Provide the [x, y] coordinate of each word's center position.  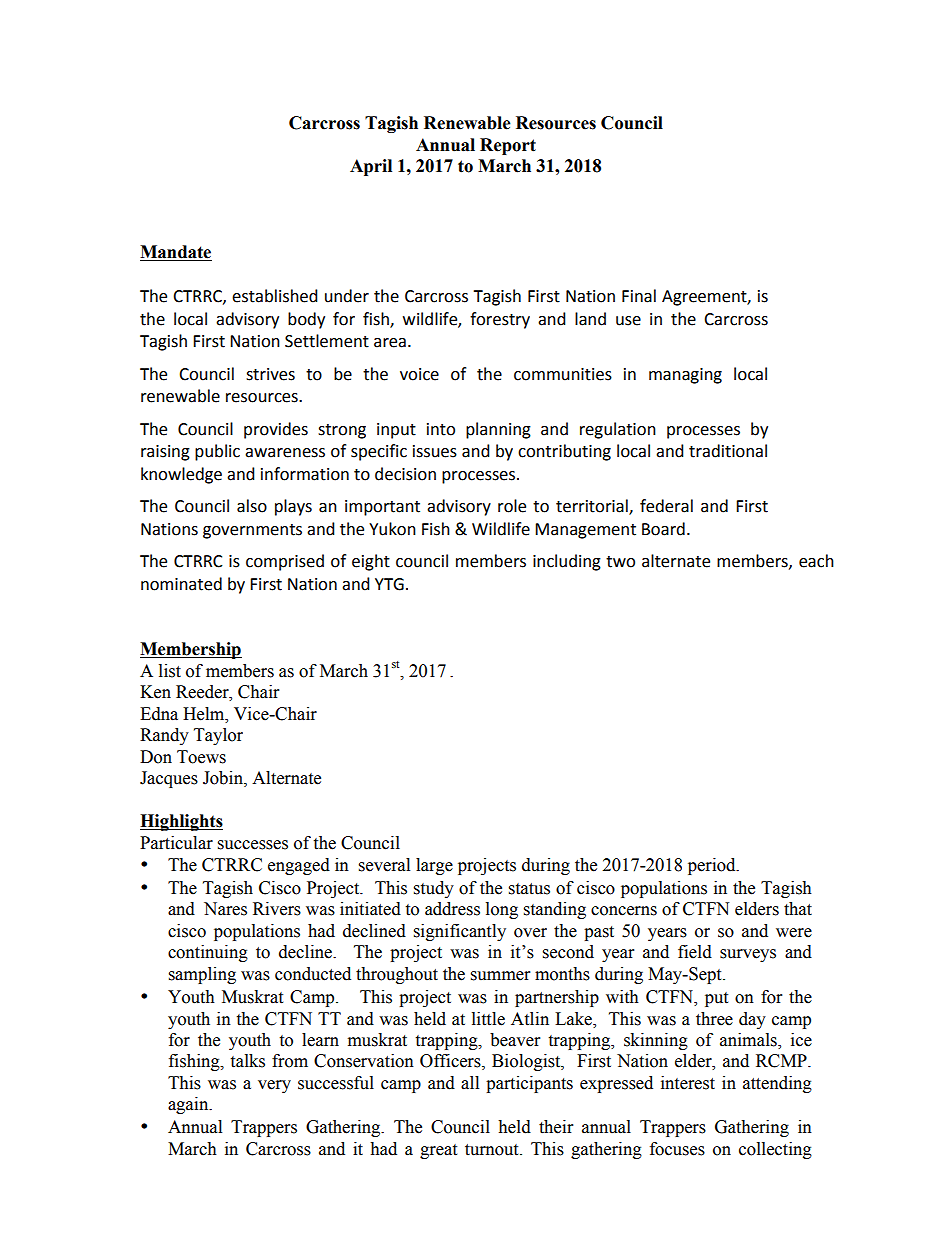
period [713, 866]
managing [685, 376]
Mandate [176, 253]
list [170, 671]
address [452, 909]
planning [498, 430]
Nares [225, 909]
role [512, 506]
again [189, 1105]
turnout [493, 1150]
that [798, 909]
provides [276, 430]
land [590, 319]
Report [508, 146]
